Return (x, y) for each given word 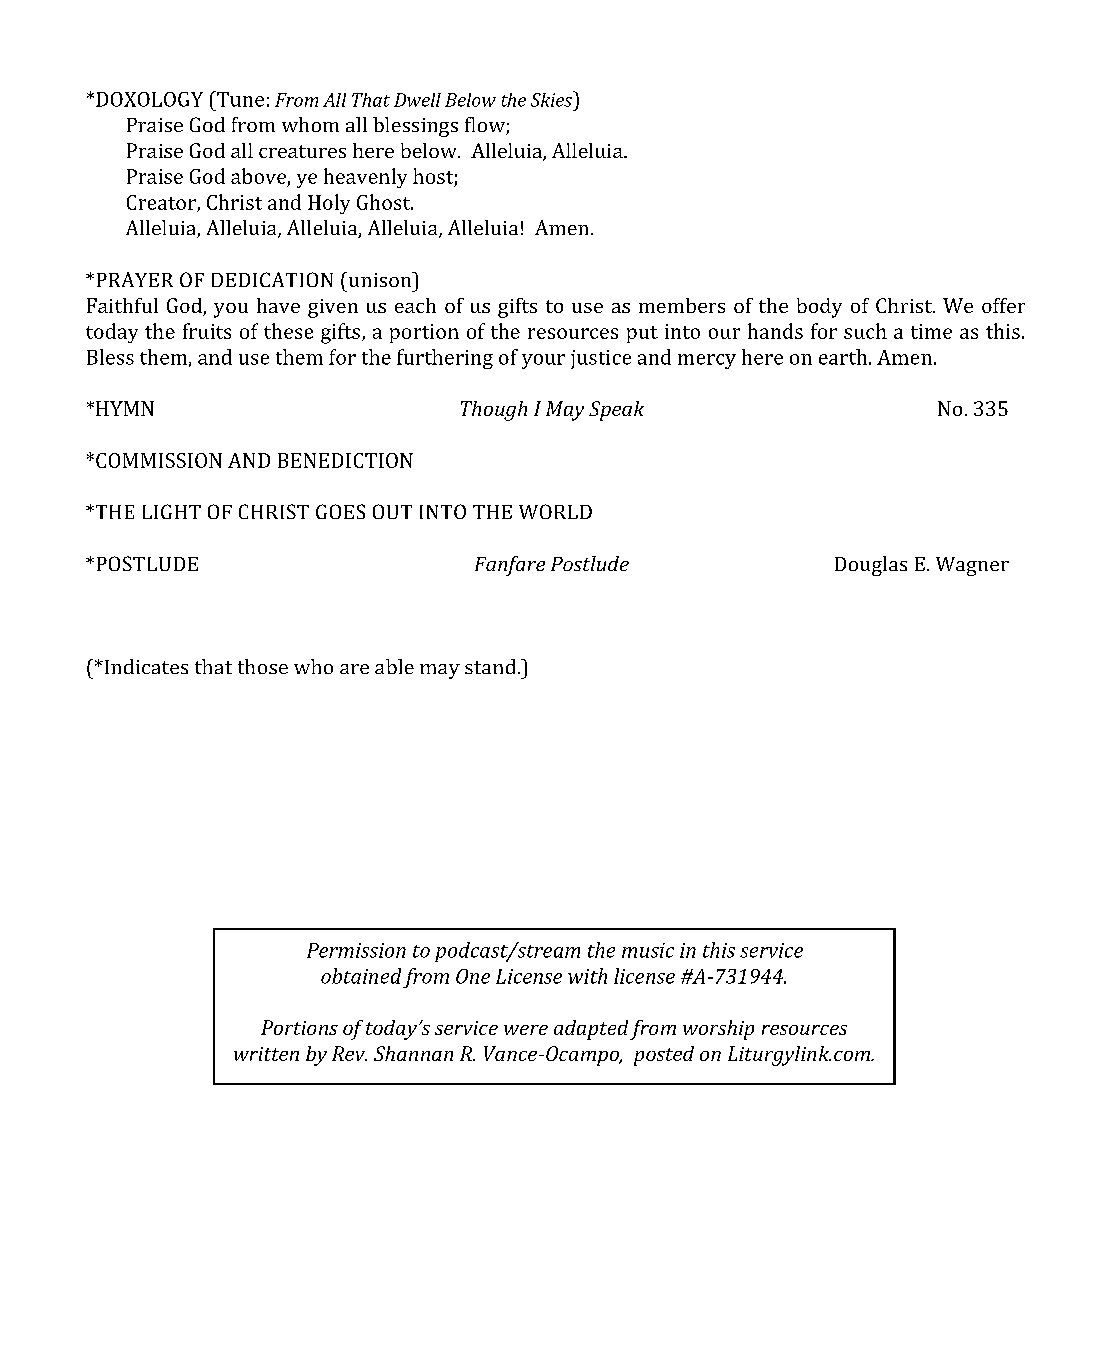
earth (844, 357)
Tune (239, 99)
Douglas (871, 566)
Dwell (417, 100)
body (819, 308)
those (263, 666)
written (266, 1054)
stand (490, 666)
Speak (616, 411)
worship (718, 1030)
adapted (591, 1030)
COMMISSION (159, 460)
